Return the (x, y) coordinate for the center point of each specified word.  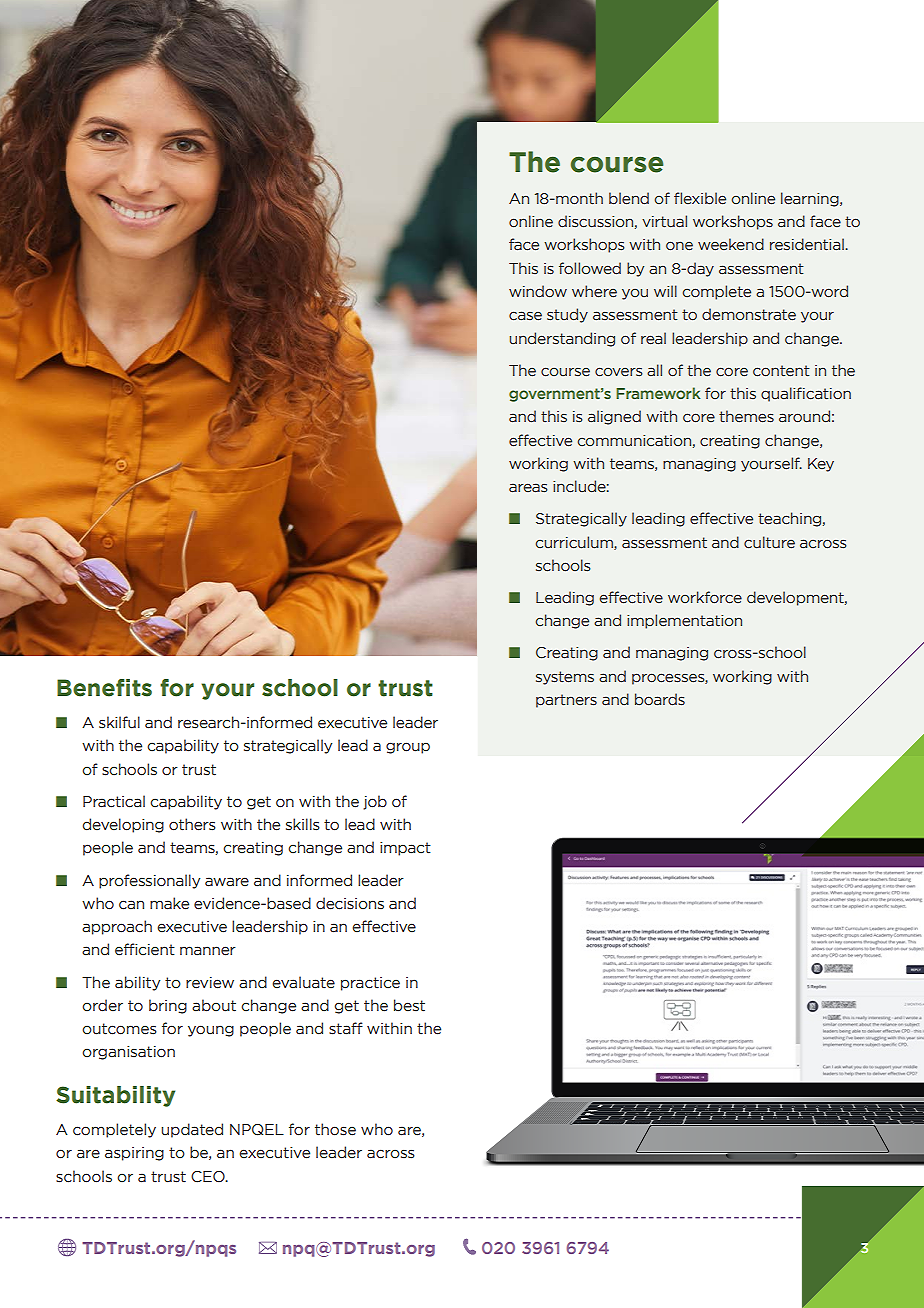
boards (660, 699)
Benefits (104, 688)
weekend (731, 244)
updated (192, 1130)
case (525, 316)
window (538, 291)
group (408, 748)
